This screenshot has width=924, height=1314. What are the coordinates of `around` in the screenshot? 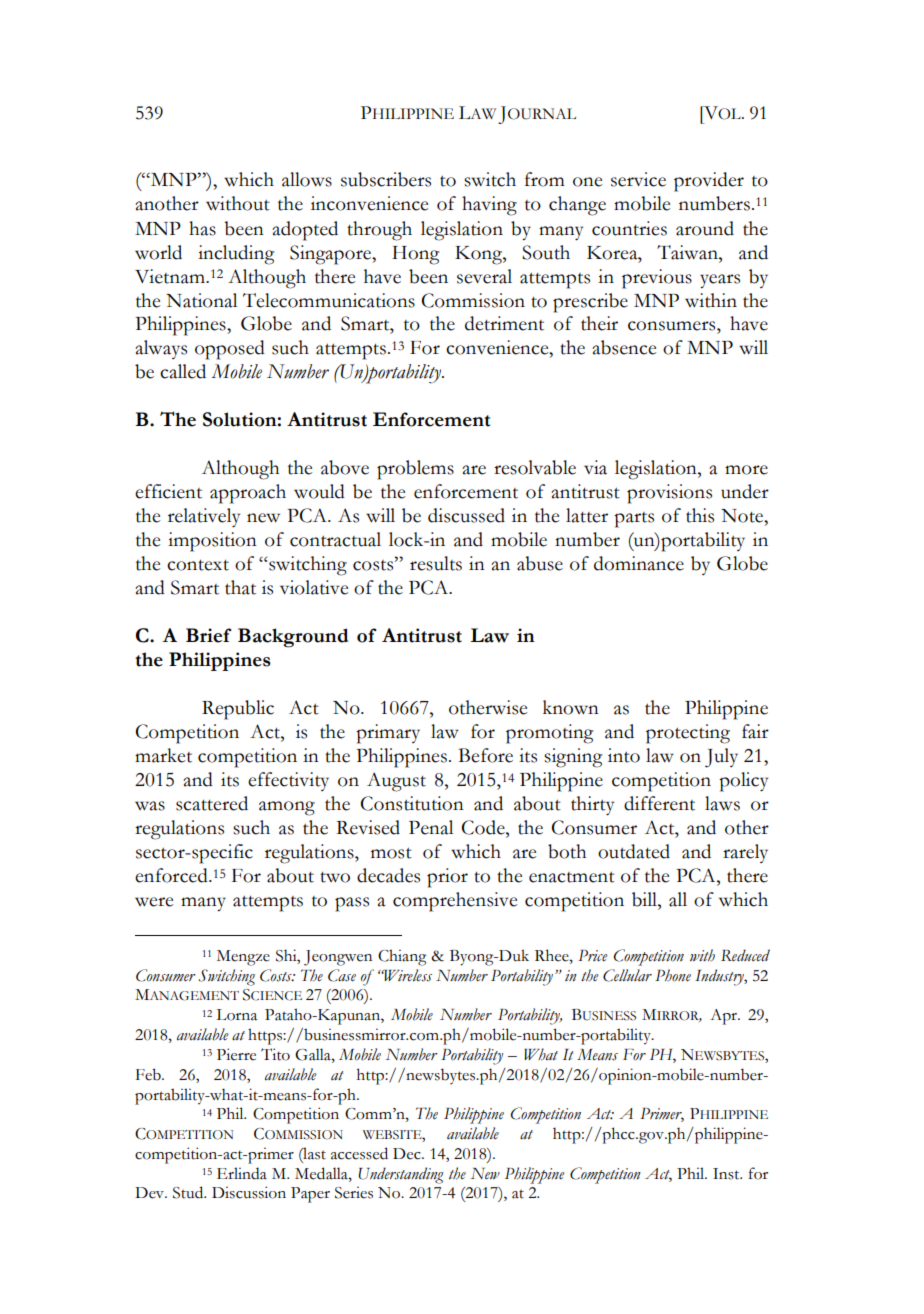 It's located at (705, 228).
